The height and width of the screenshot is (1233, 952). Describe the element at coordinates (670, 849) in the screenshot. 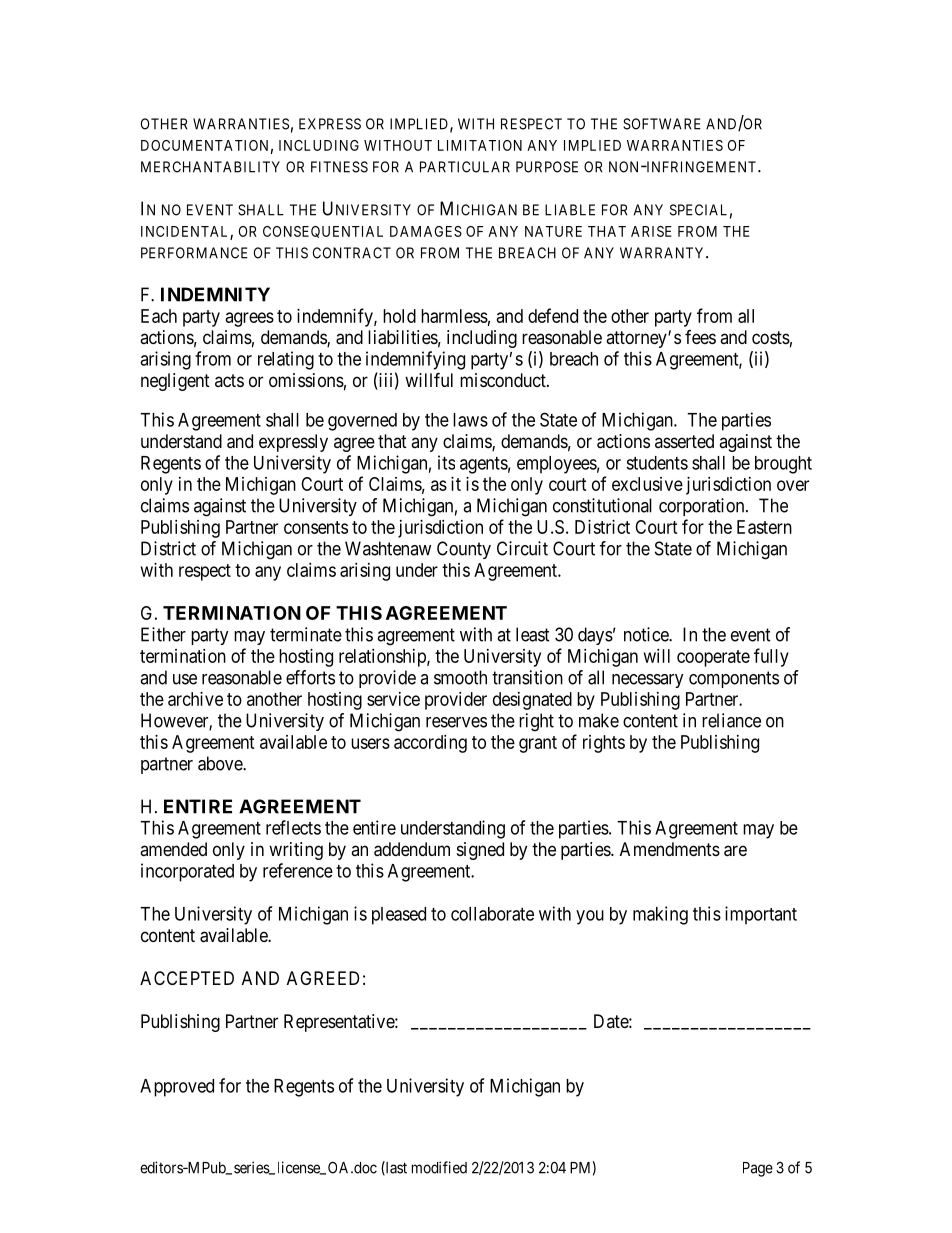

I see `Amendments` at that location.
